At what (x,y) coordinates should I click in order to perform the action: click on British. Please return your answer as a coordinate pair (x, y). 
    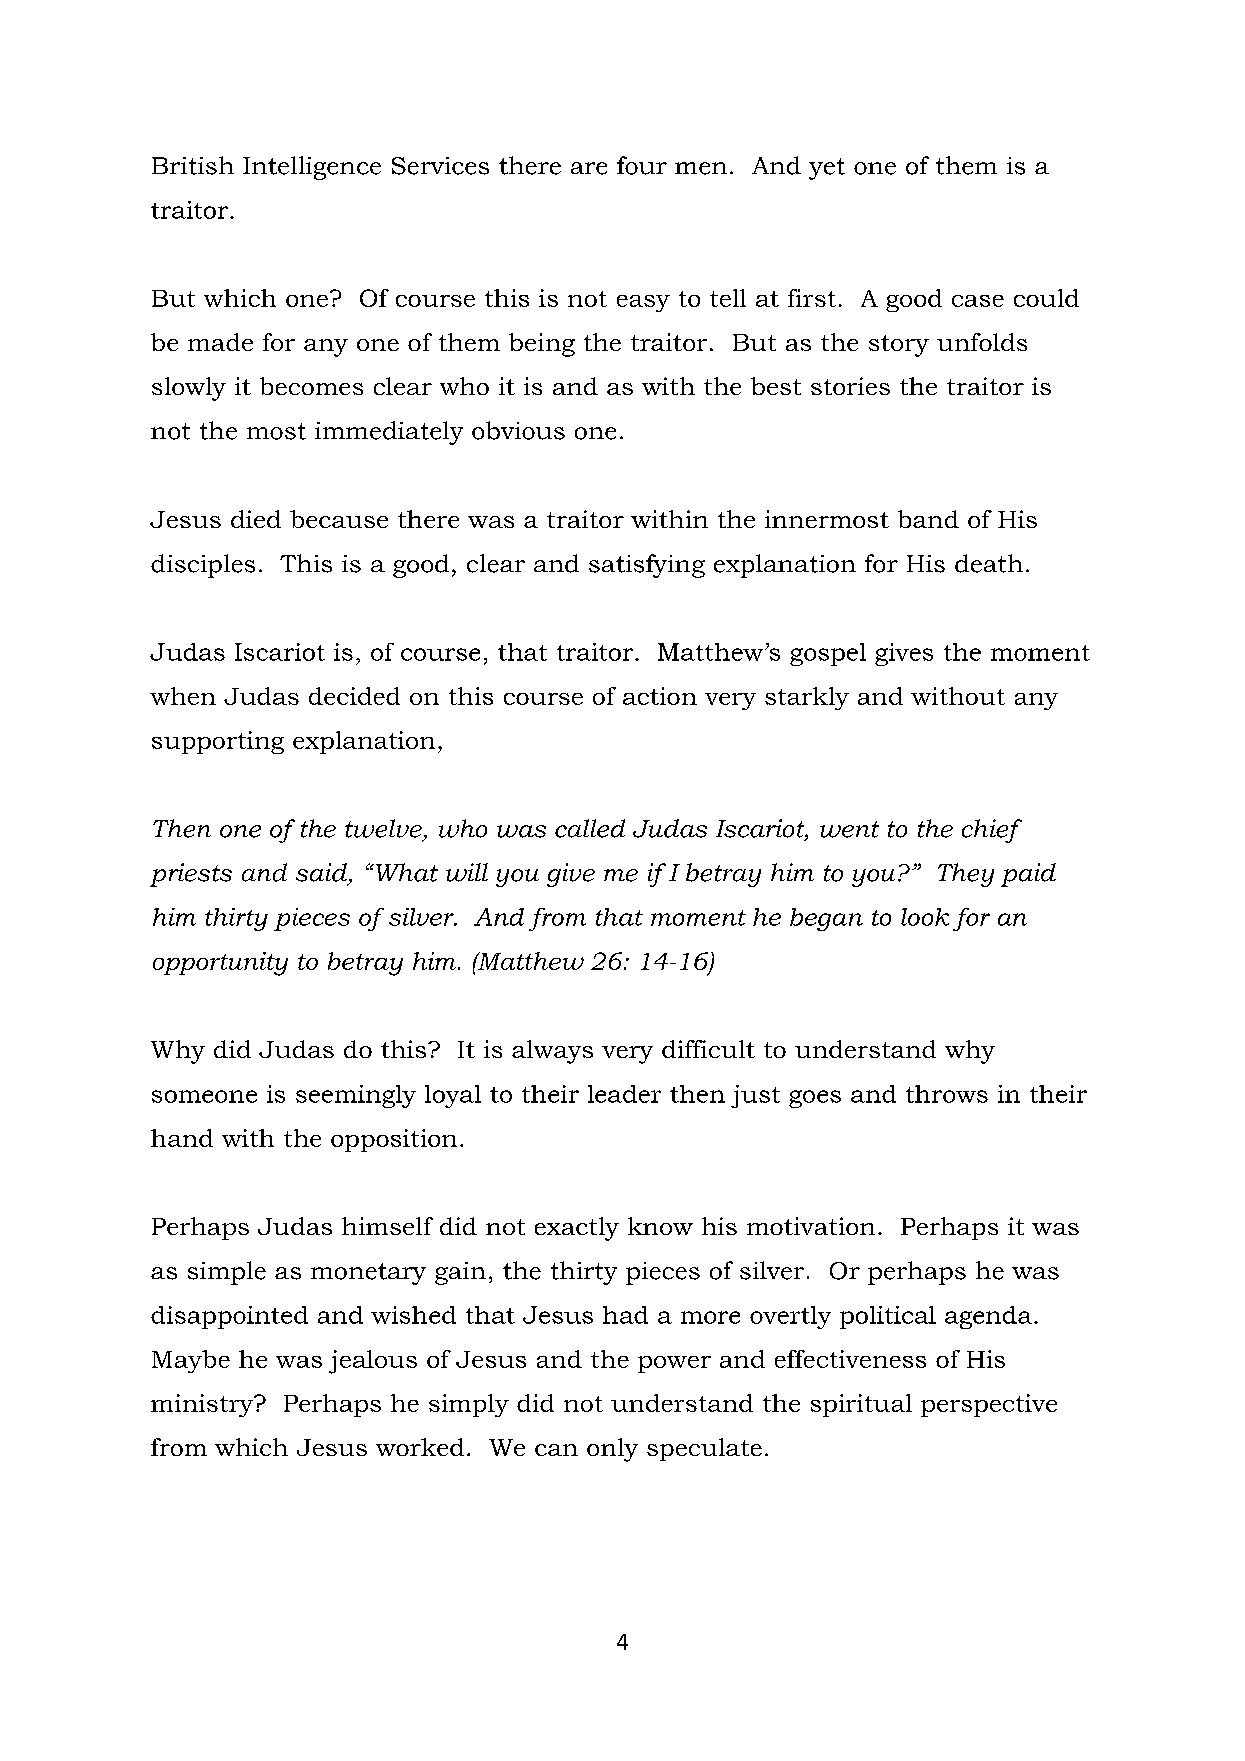
    Looking at the image, I should click on (193, 165).
